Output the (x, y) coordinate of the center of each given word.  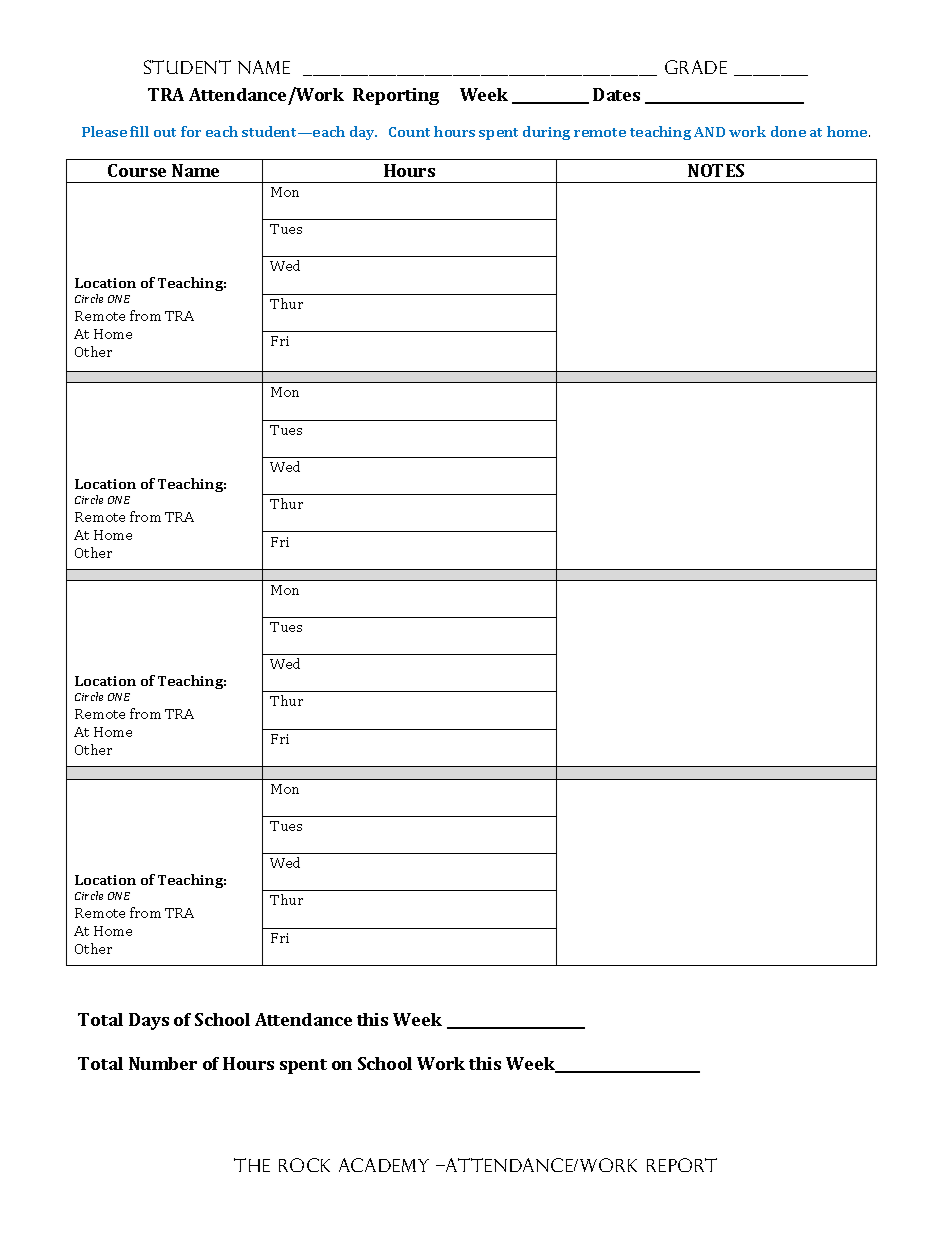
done (788, 131)
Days (149, 1021)
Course (137, 170)
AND (709, 132)
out (165, 132)
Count (409, 132)
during (546, 133)
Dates (616, 94)
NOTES (716, 170)
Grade (696, 67)
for (191, 131)
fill (139, 131)
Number (163, 1063)
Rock (304, 1165)
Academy (384, 1165)
